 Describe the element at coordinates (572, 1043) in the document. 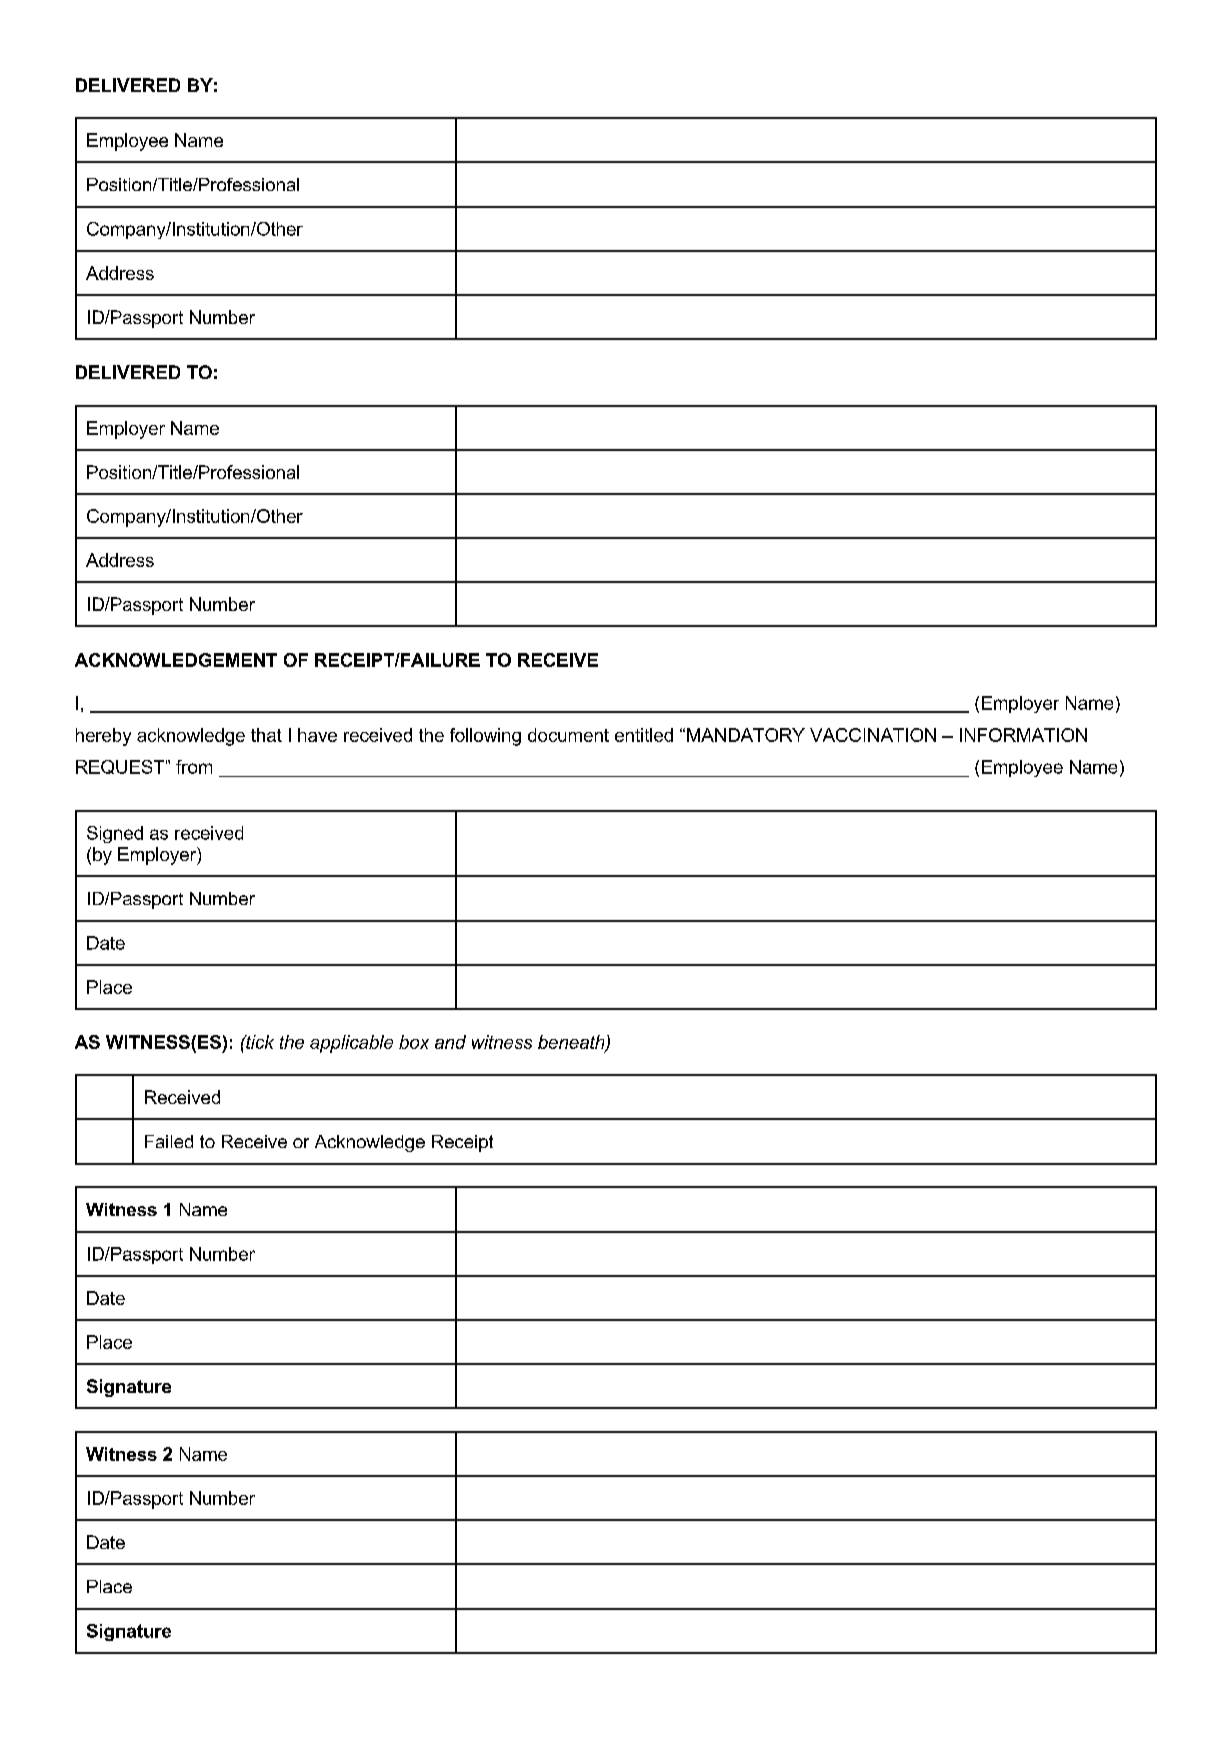

I see `beneath` at that location.
